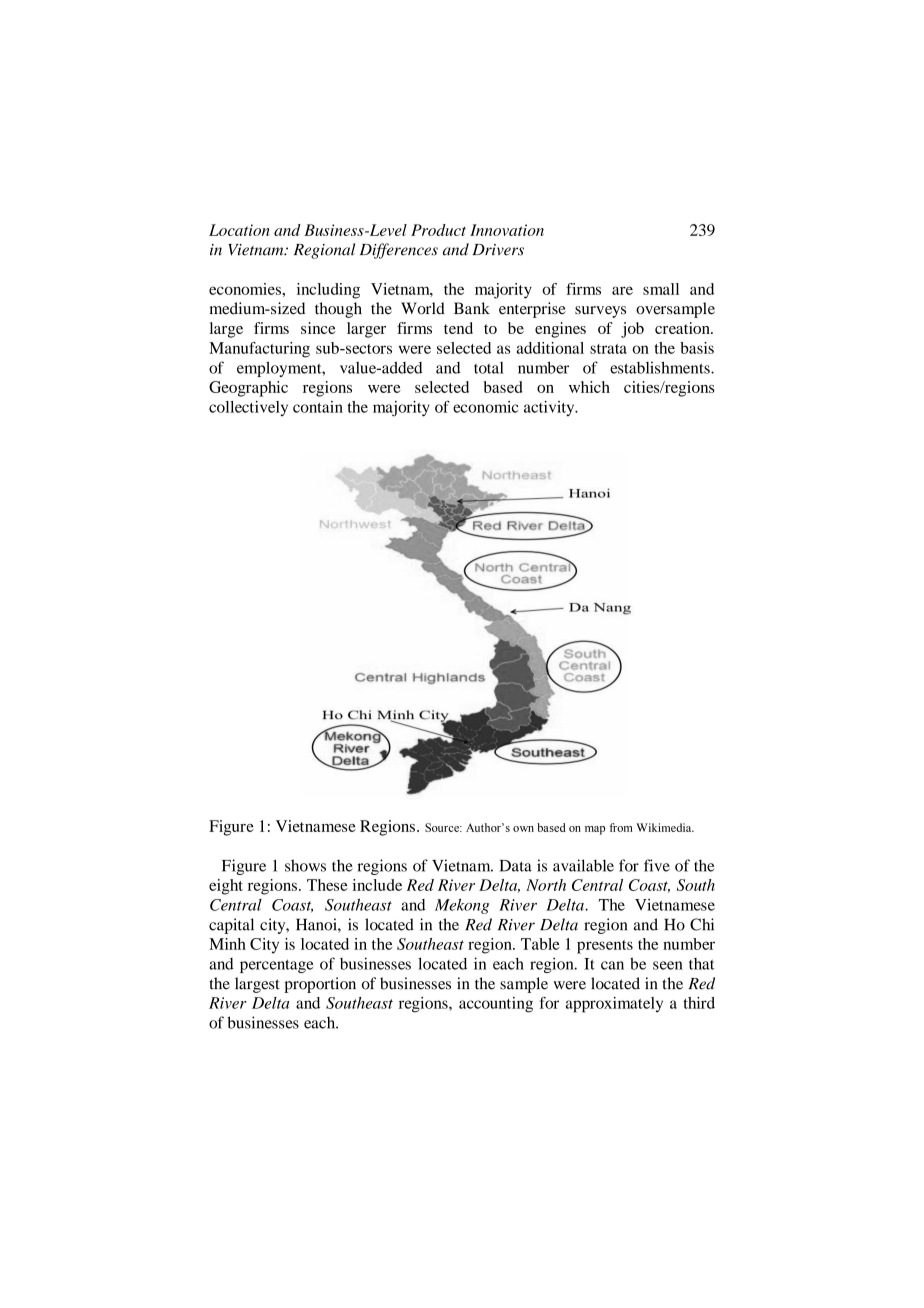 The width and height of the page is (924, 1308). Describe the element at coordinates (276, 966) in the page. I see `percentage` at that location.
